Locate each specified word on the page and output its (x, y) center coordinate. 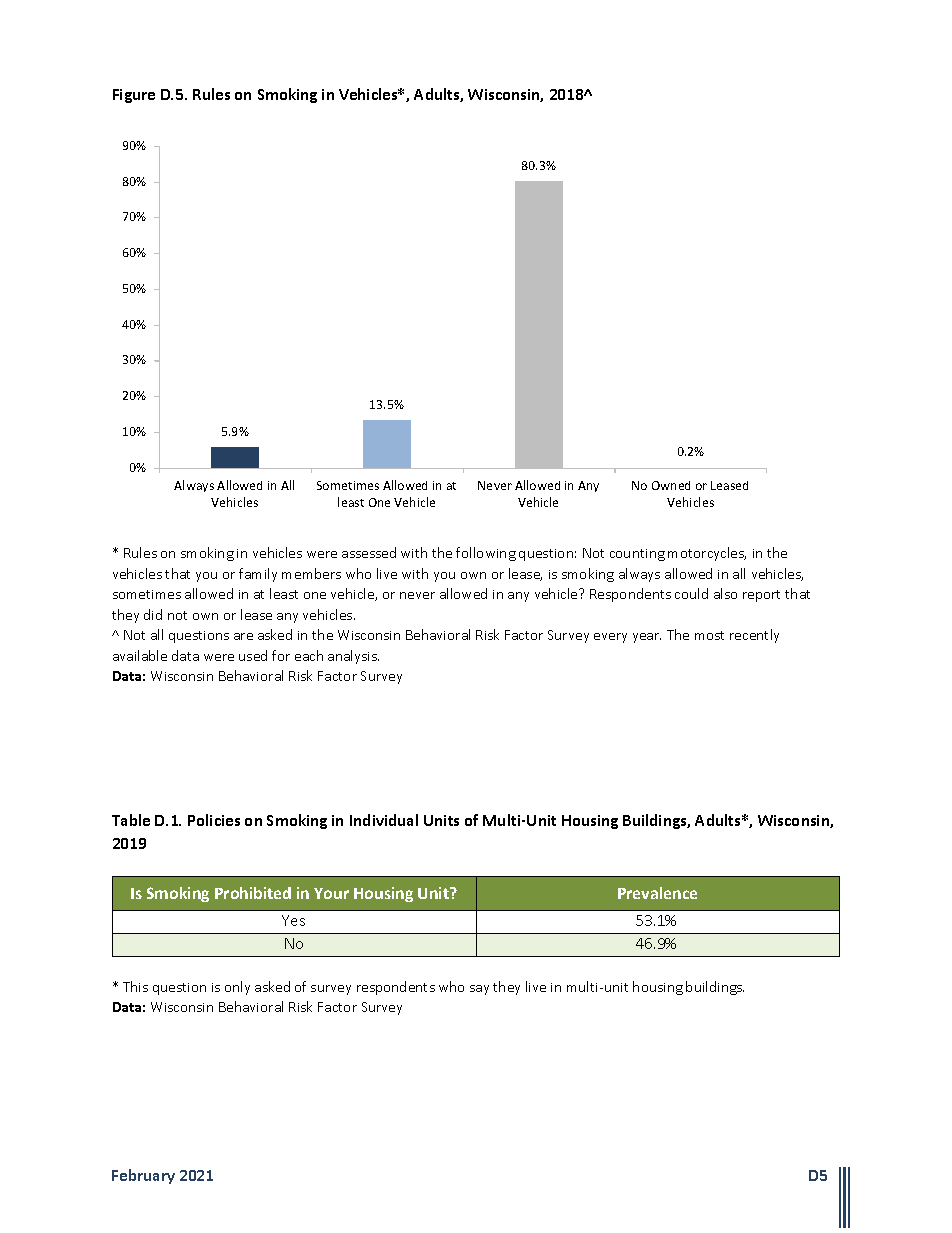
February (143, 1176)
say (479, 990)
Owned (671, 485)
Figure (134, 96)
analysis (353, 657)
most (709, 635)
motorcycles (707, 554)
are (243, 636)
